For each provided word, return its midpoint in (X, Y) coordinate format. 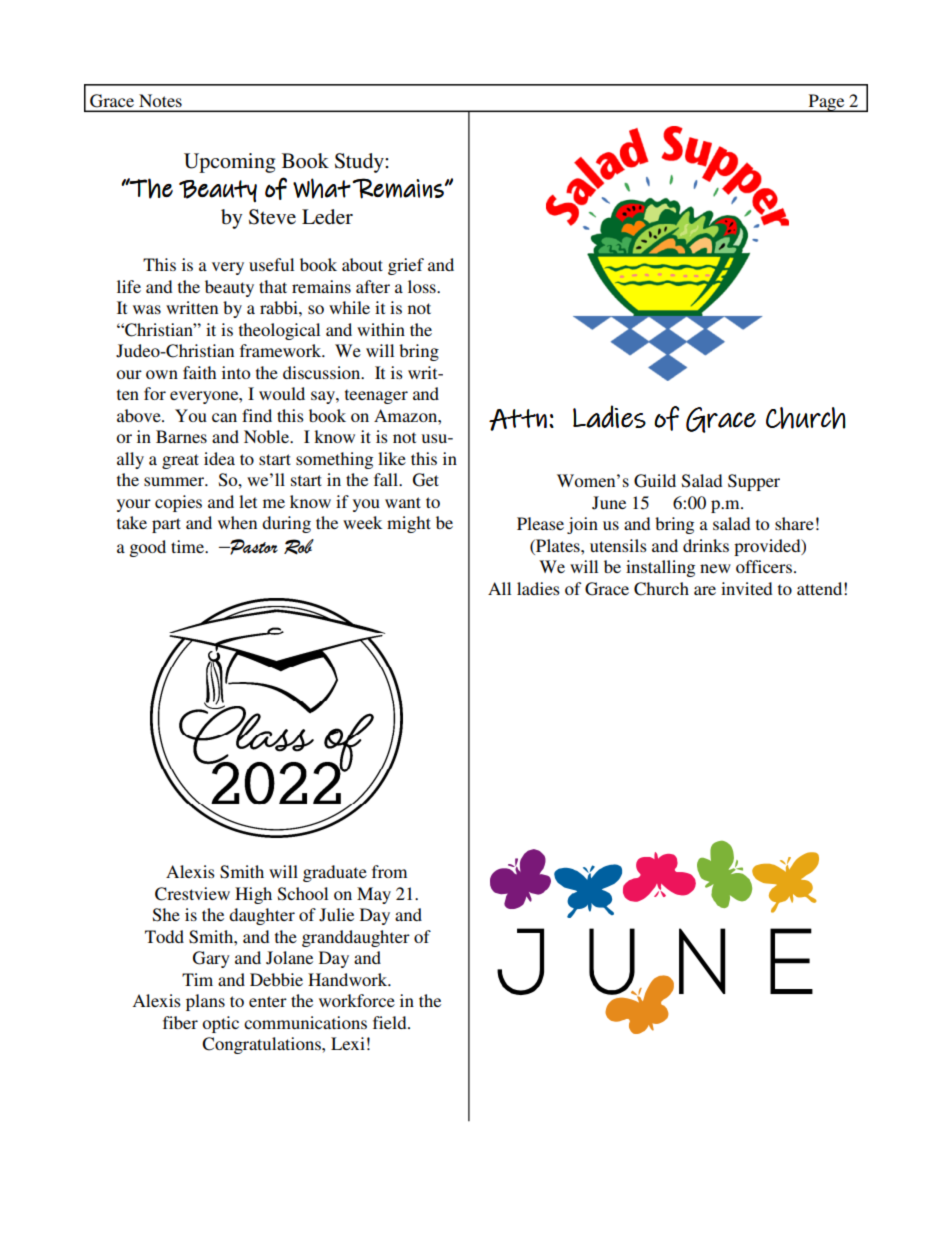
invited (746, 588)
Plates (558, 545)
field (391, 1022)
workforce (357, 1000)
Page (826, 103)
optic (220, 1024)
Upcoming (229, 163)
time (189, 546)
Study (360, 163)
